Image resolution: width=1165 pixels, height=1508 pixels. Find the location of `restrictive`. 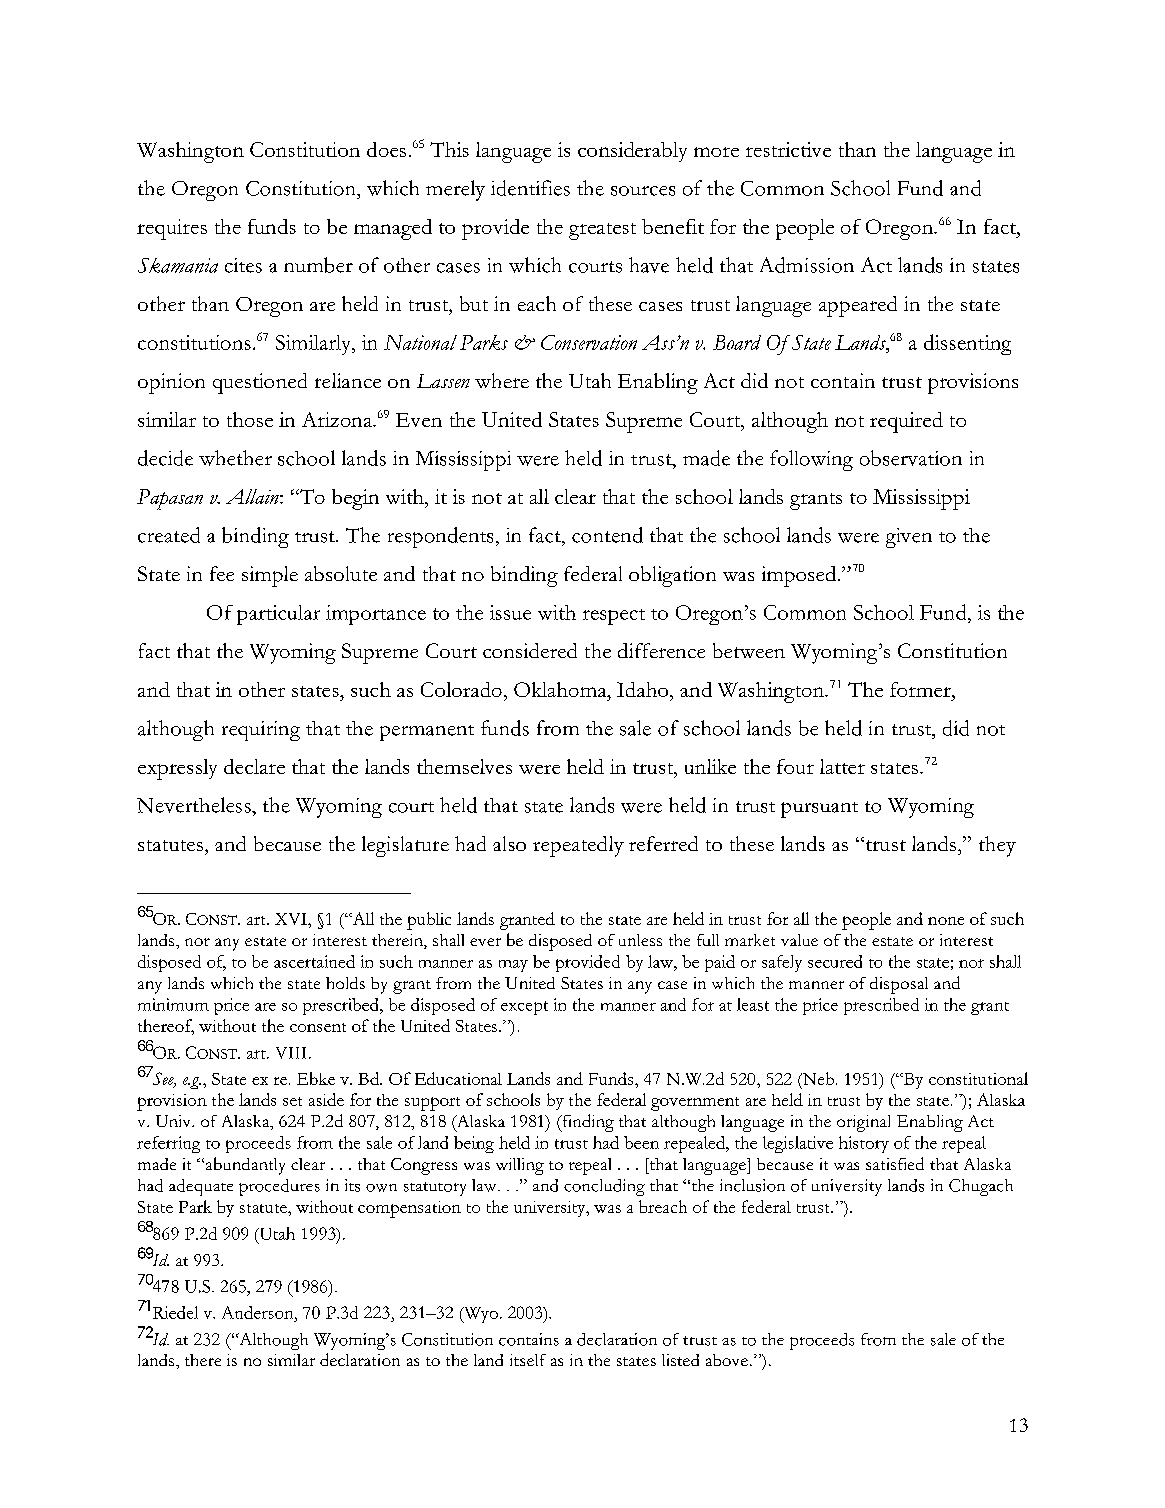

restrictive is located at coordinates (788, 149).
